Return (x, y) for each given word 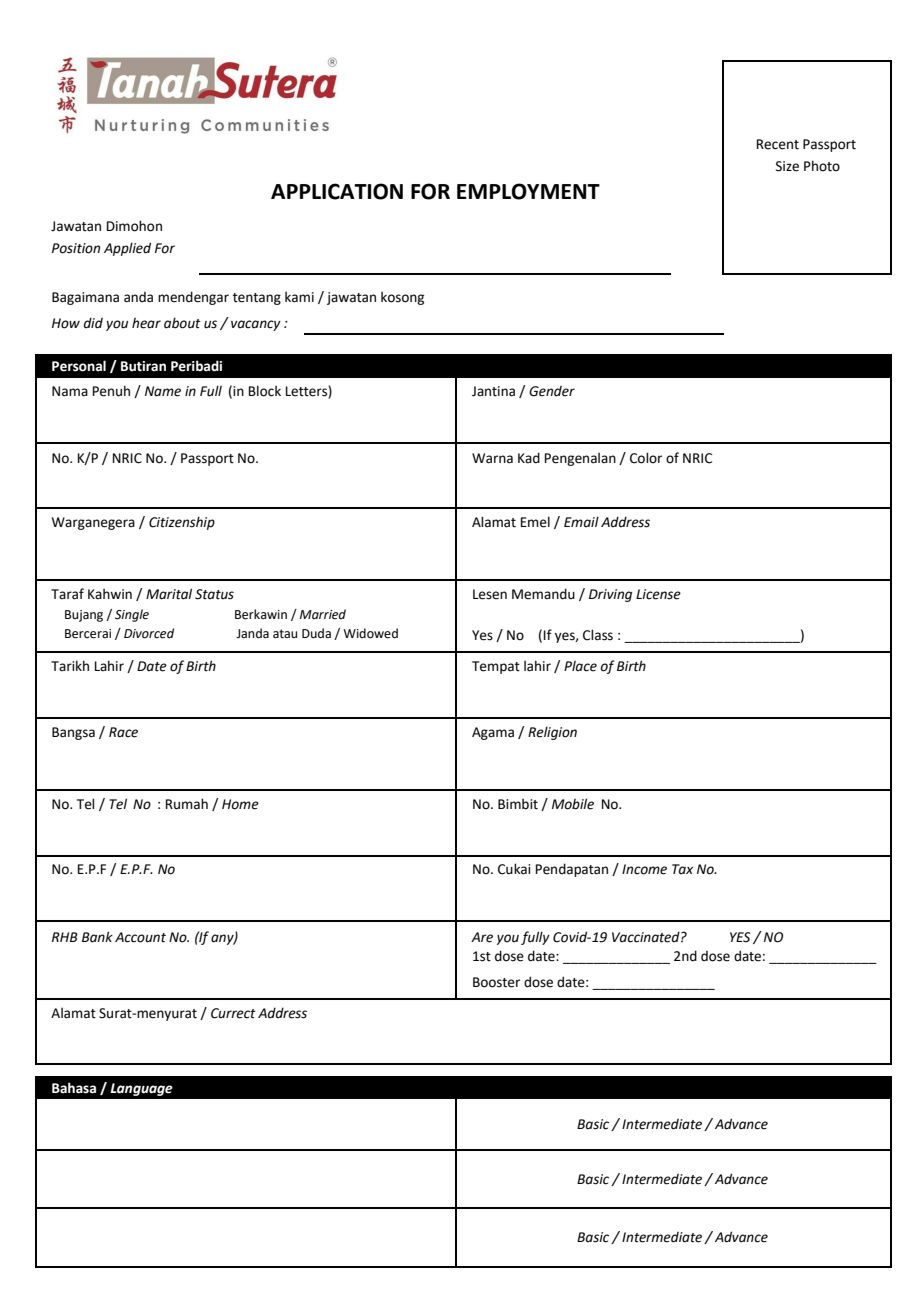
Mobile (573, 804)
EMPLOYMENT (528, 191)
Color (646, 458)
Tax (682, 869)
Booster (496, 982)
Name (163, 391)
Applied (127, 249)
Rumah (187, 804)
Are (482, 937)
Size (787, 166)
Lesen (490, 594)
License (658, 594)
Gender (552, 391)
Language (141, 1089)
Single (132, 615)
